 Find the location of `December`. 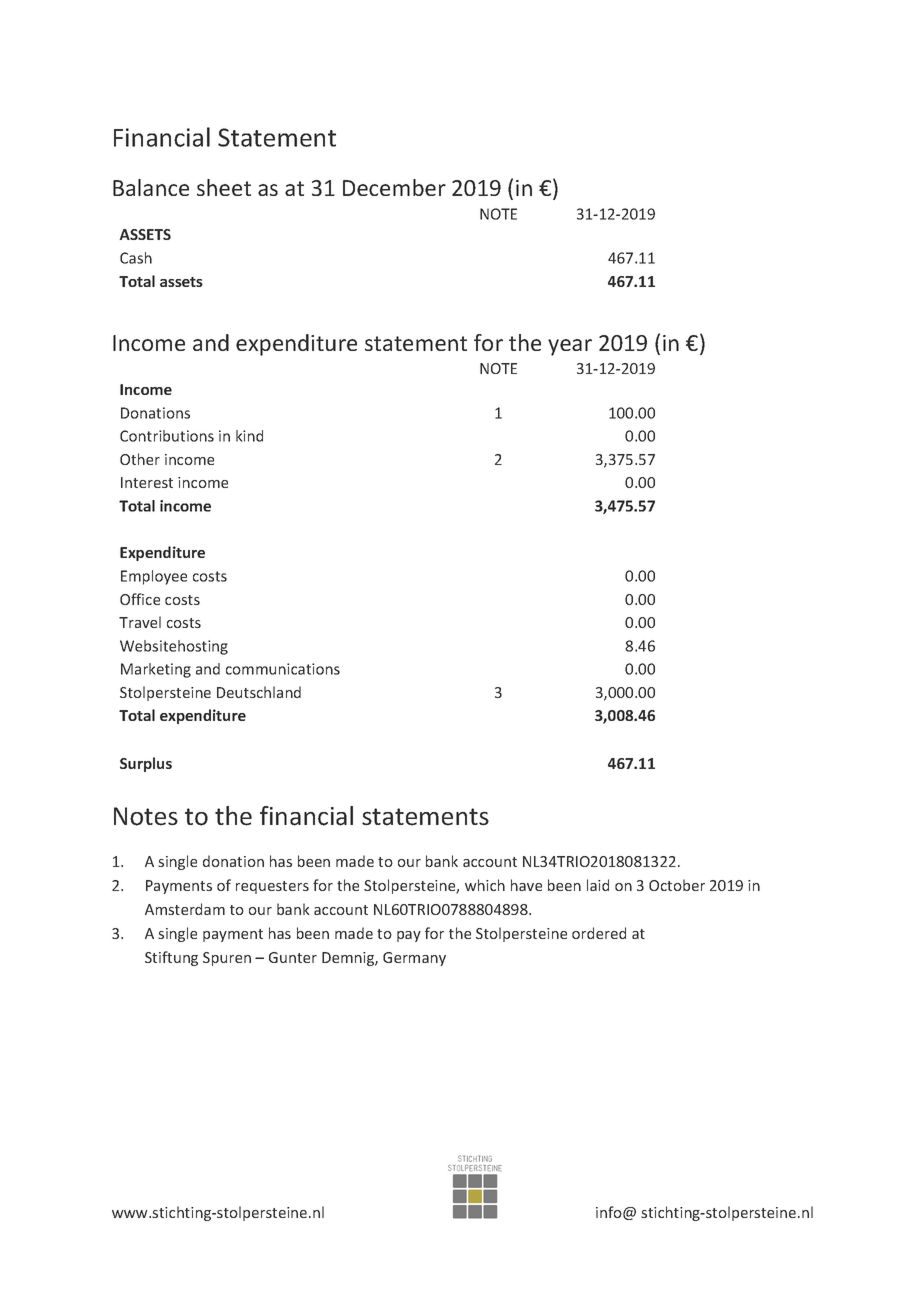

December is located at coordinates (394, 187).
